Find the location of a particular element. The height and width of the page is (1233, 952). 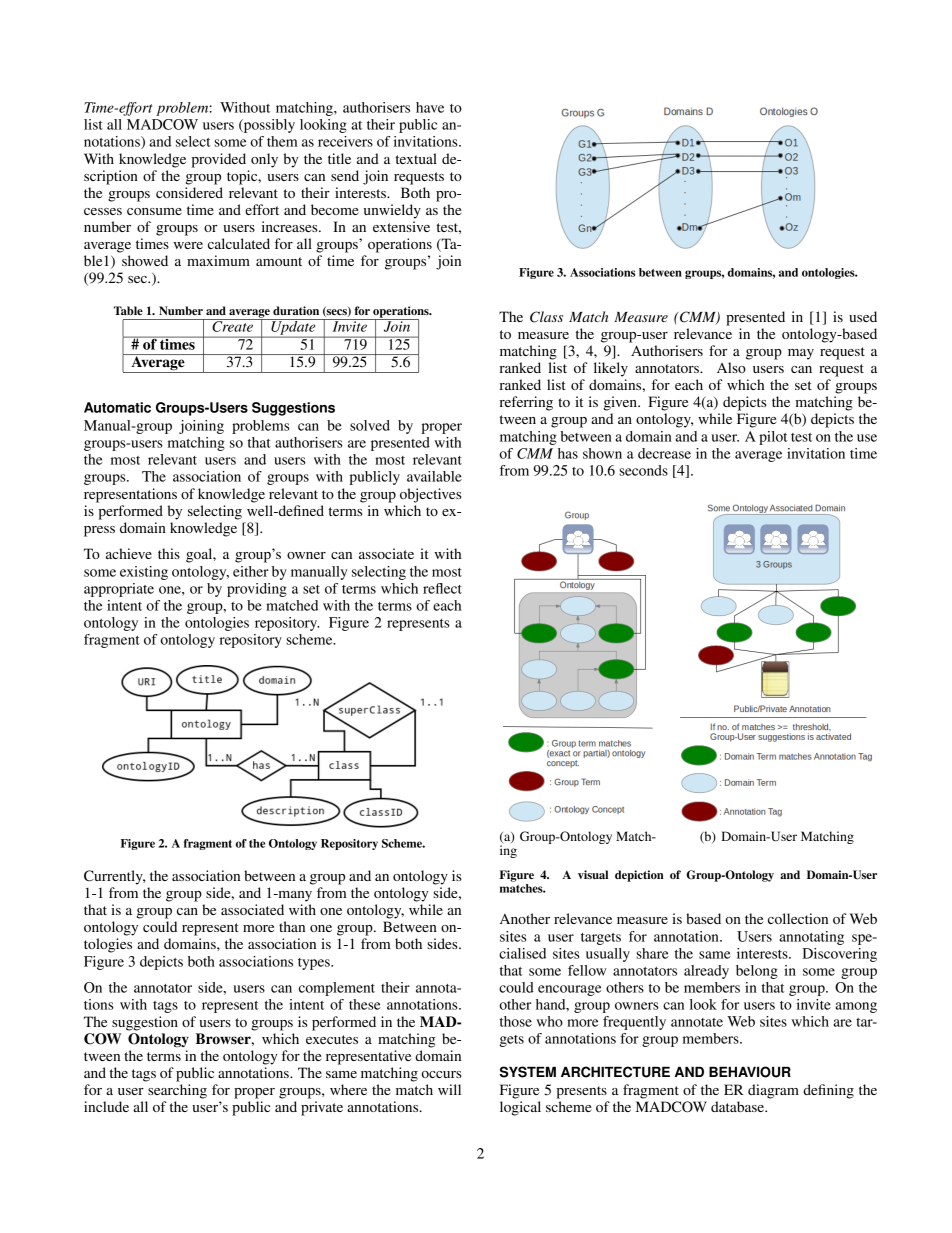

have is located at coordinates (430, 107).
